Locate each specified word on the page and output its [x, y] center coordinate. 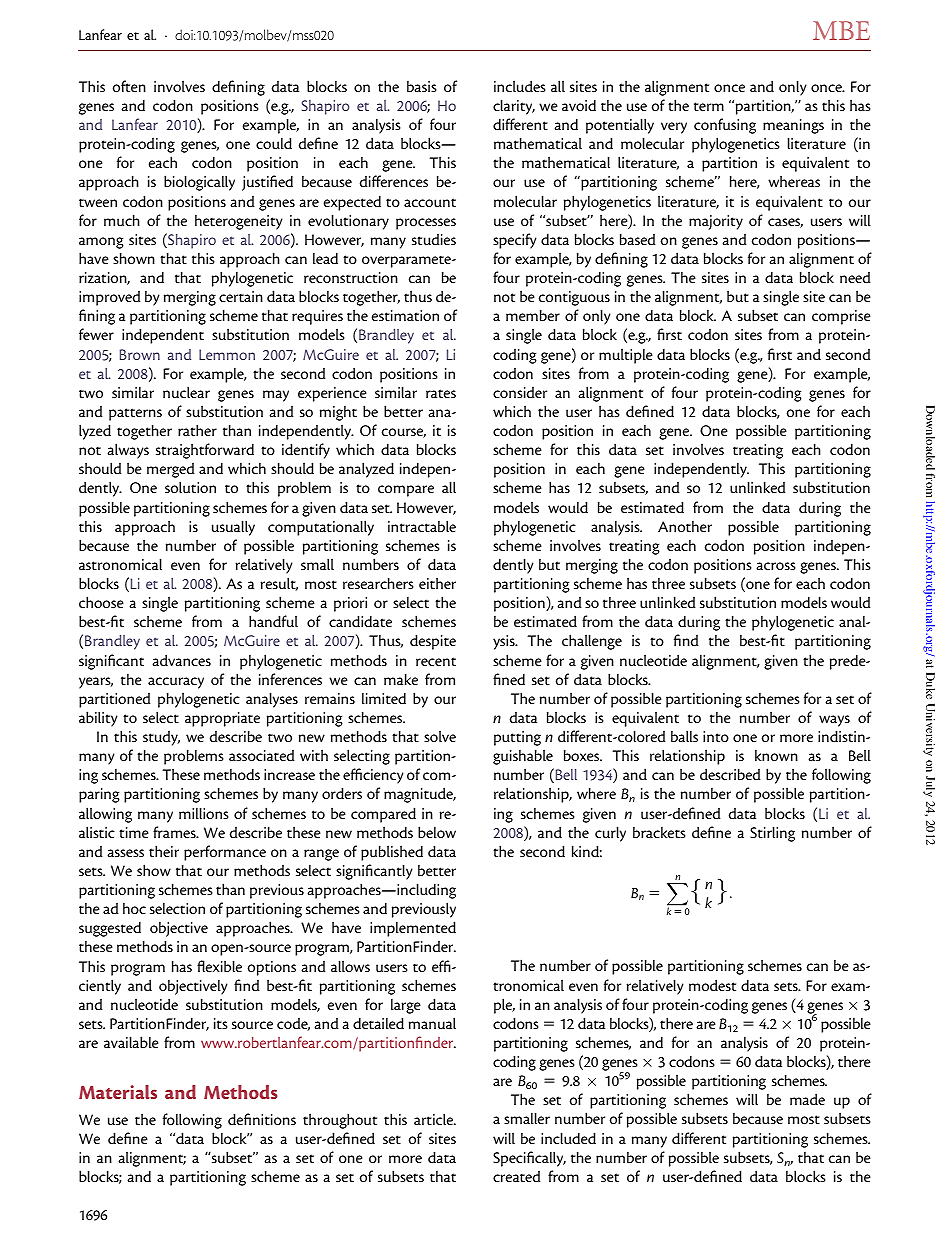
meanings [793, 126]
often [129, 86]
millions [204, 813]
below [437, 832]
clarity [514, 107]
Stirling [772, 834]
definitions [262, 1119]
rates [441, 393]
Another [685, 526]
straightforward [205, 451]
